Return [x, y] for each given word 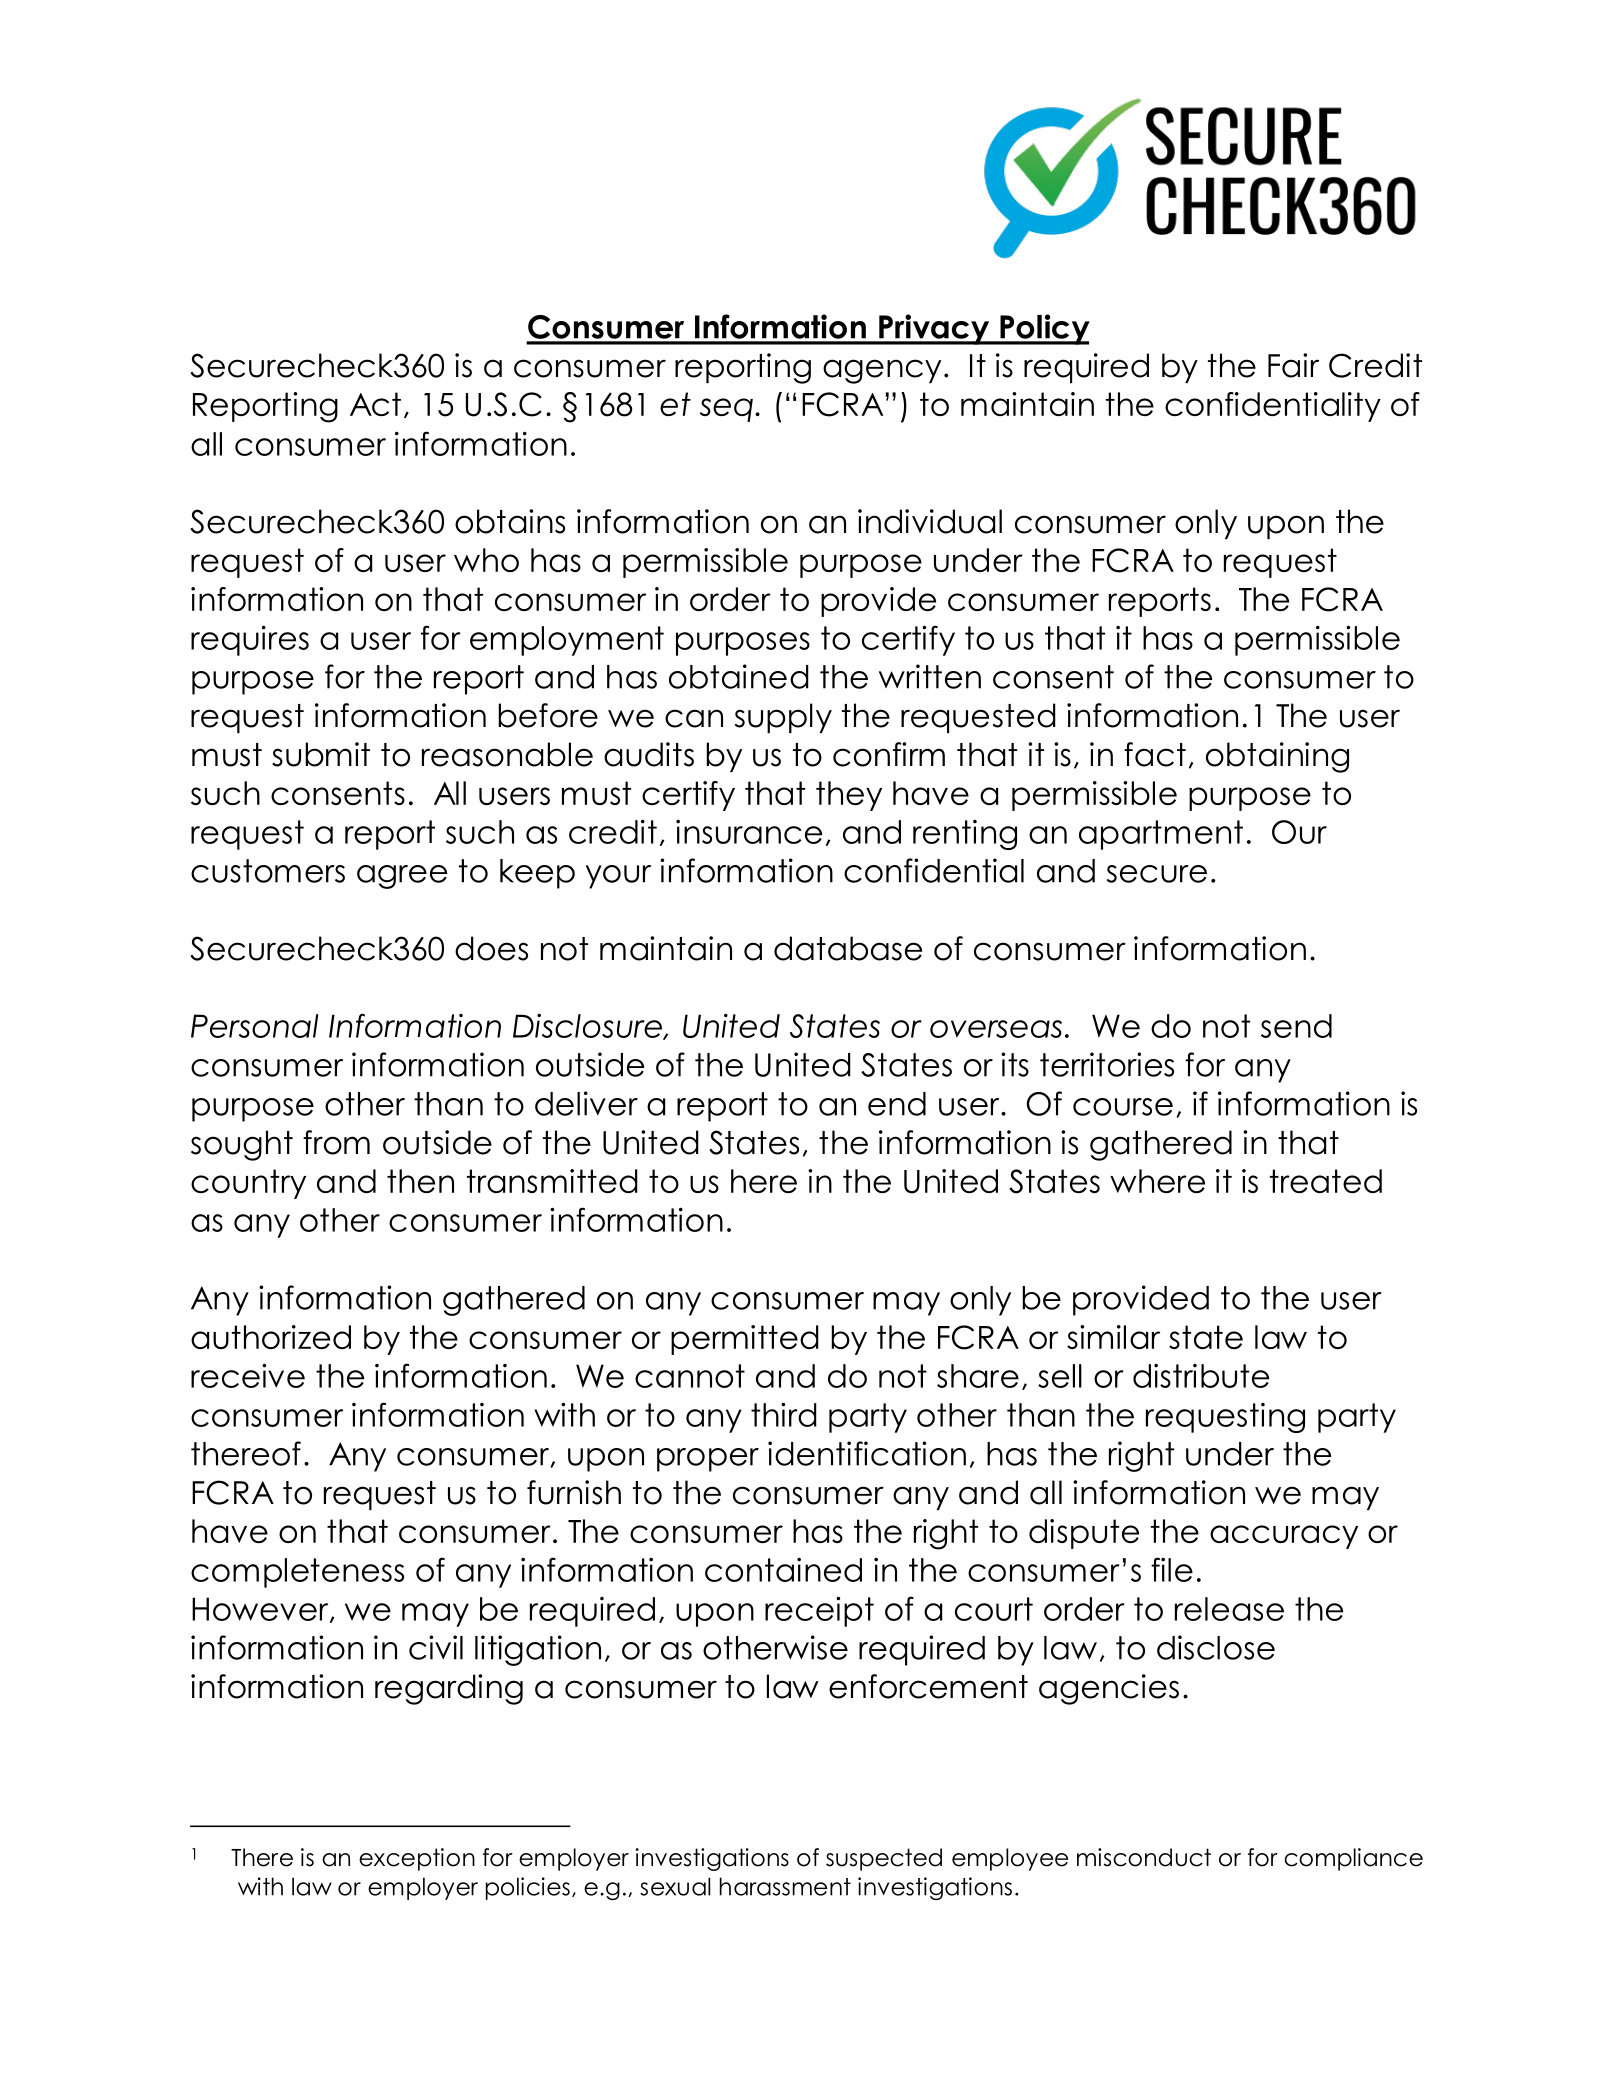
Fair [1293, 365]
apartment [1161, 835]
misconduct [1144, 1857]
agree [402, 877]
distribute [1201, 1376]
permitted [745, 1340]
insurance [749, 832]
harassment [785, 1886]
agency [882, 371]
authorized [271, 1337]
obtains [510, 521]
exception [417, 1859]
